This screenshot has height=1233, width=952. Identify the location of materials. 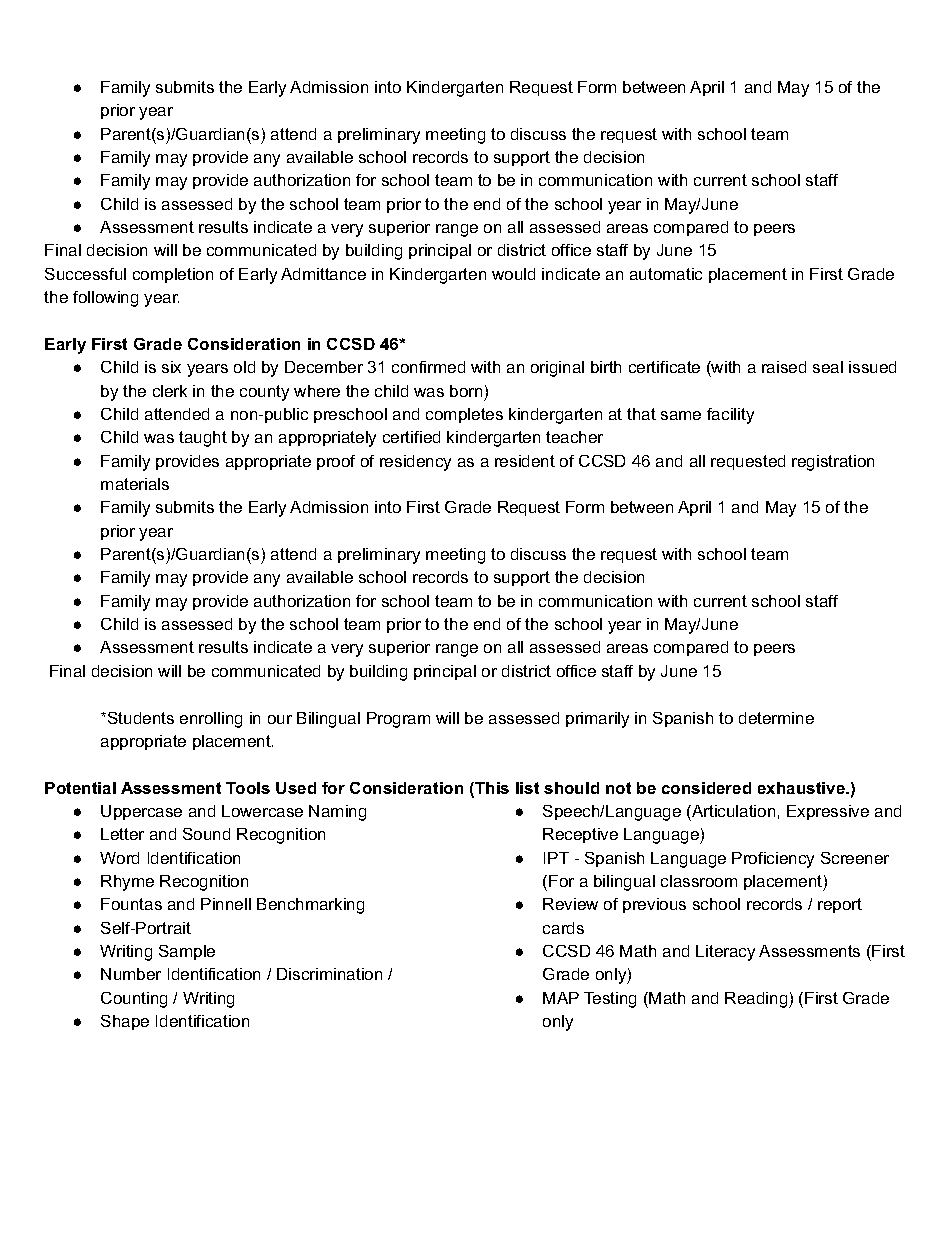
(135, 484).
